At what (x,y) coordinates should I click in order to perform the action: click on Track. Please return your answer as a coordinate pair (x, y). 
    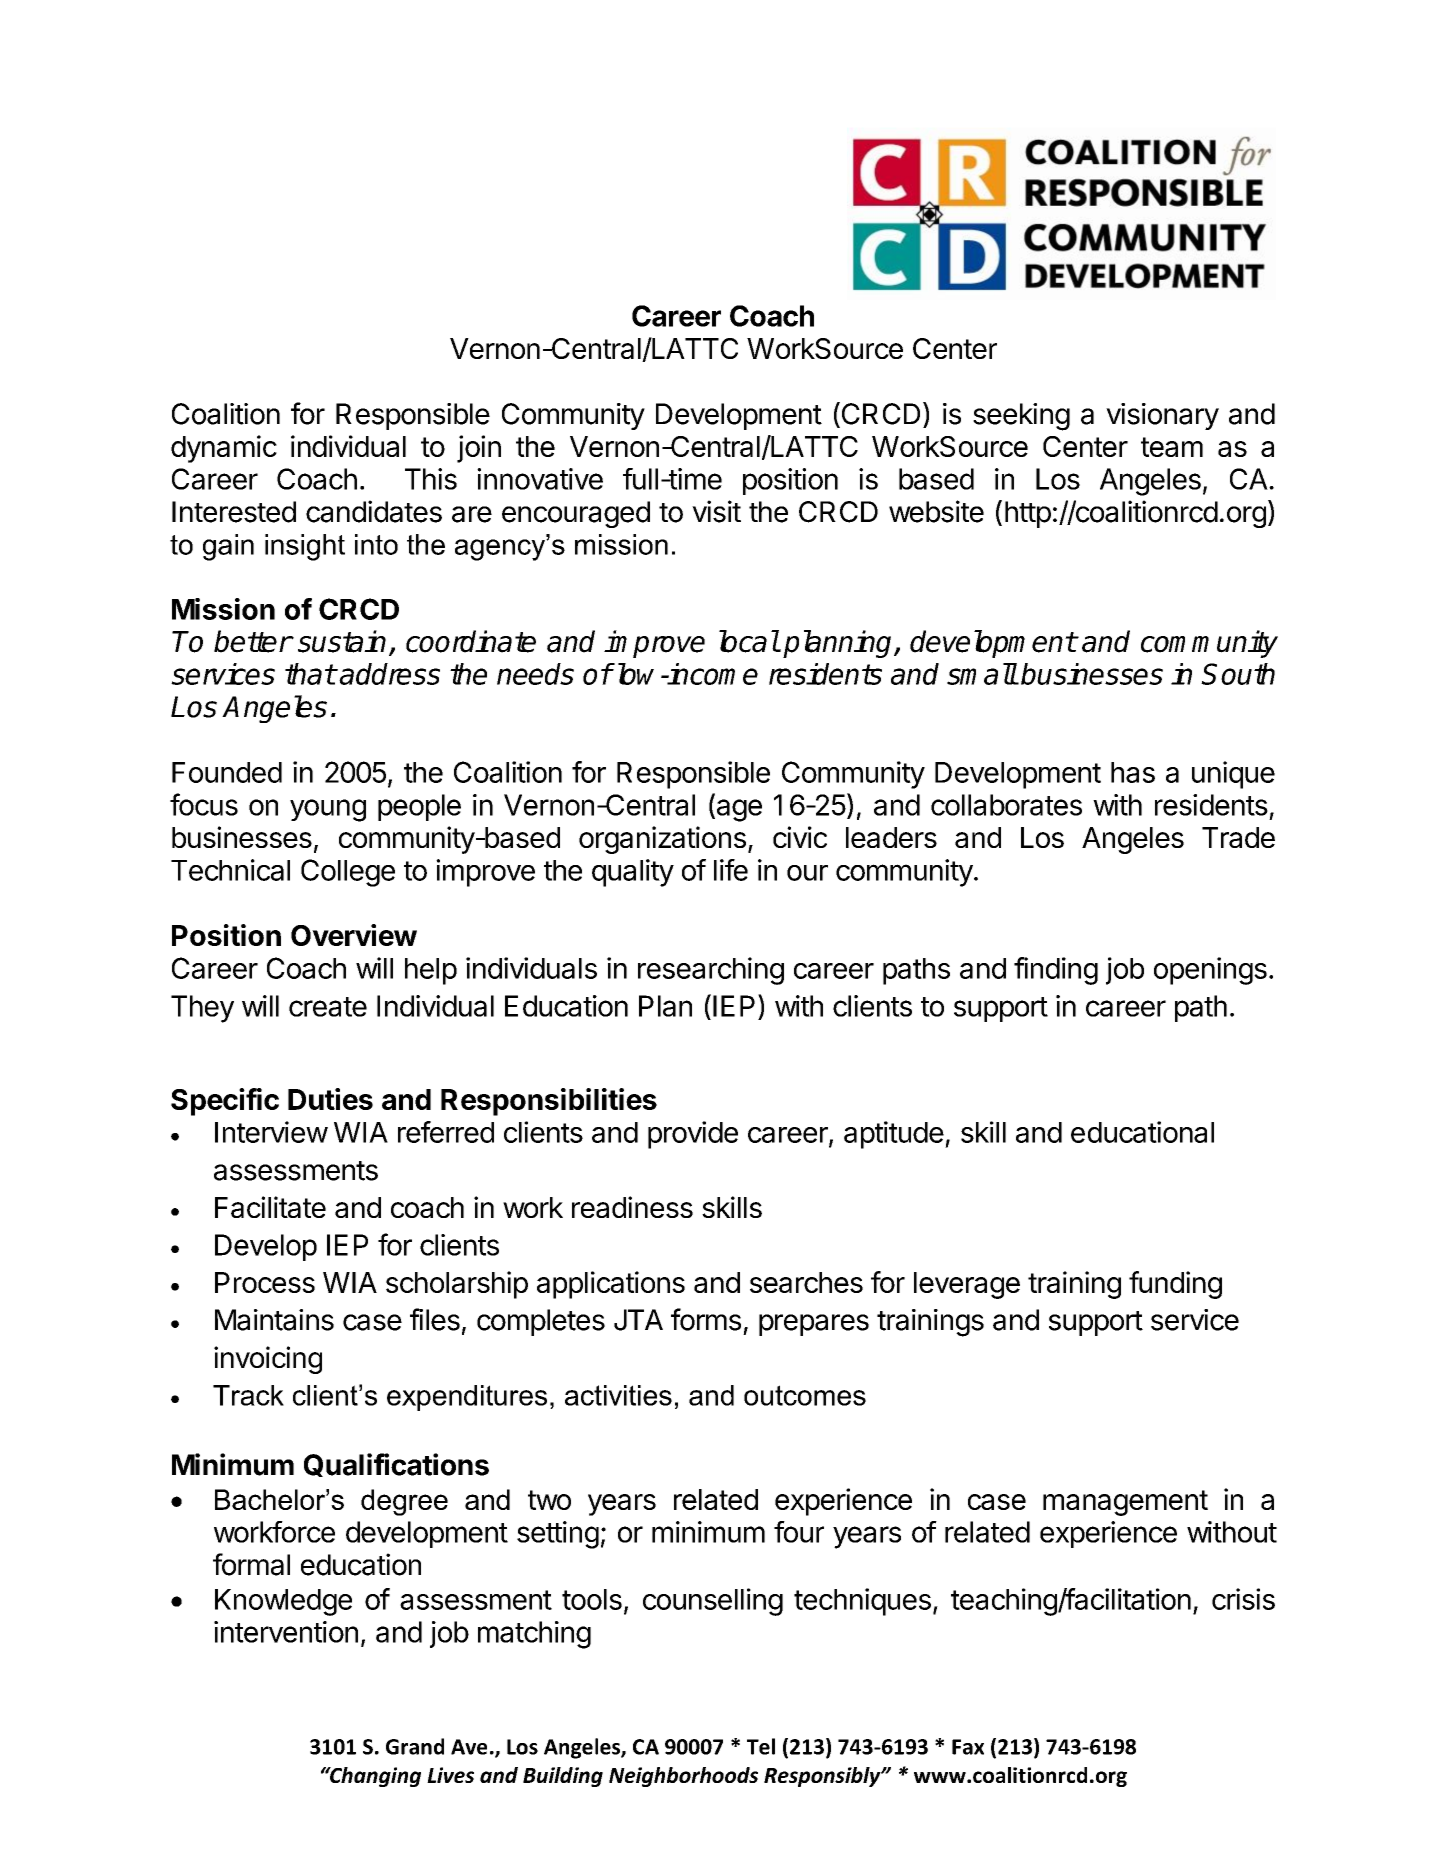
    Looking at the image, I should click on (248, 1395).
